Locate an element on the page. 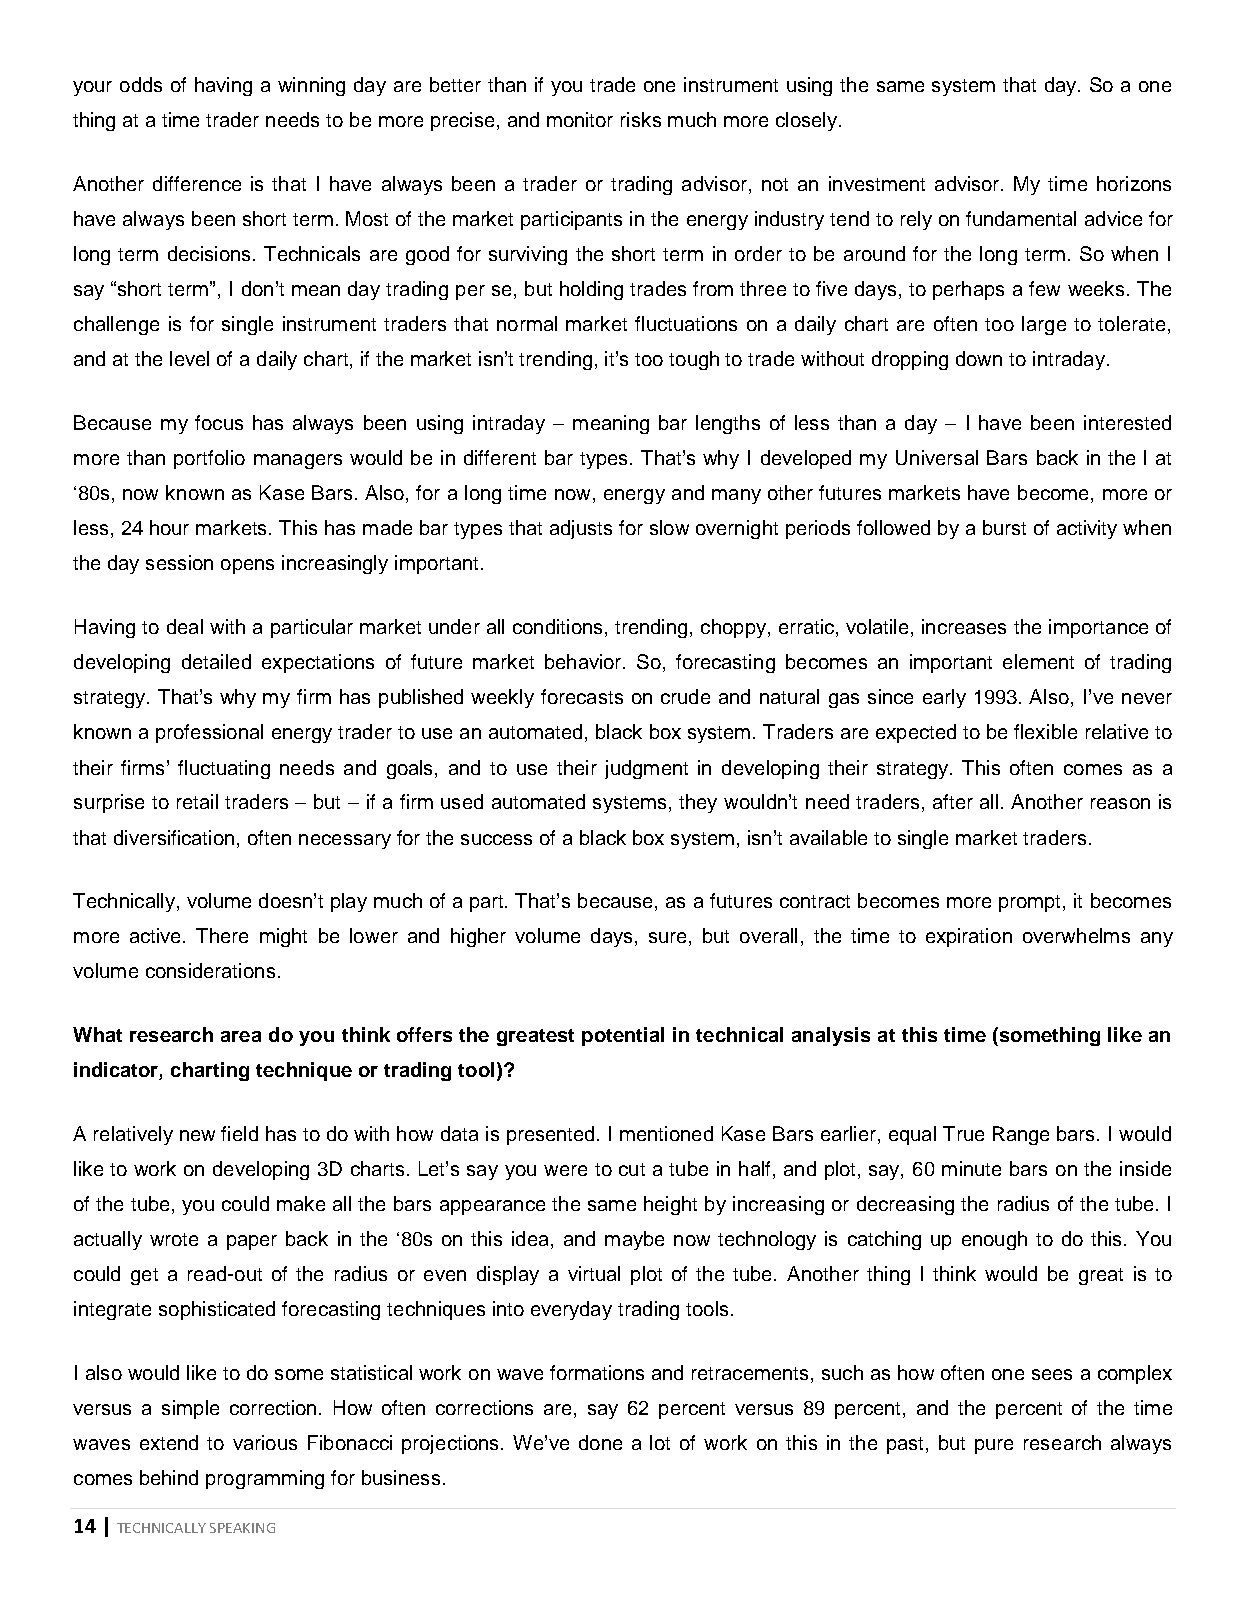 This document has height=1612, width=1246. cut is located at coordinates (632, 1169).
